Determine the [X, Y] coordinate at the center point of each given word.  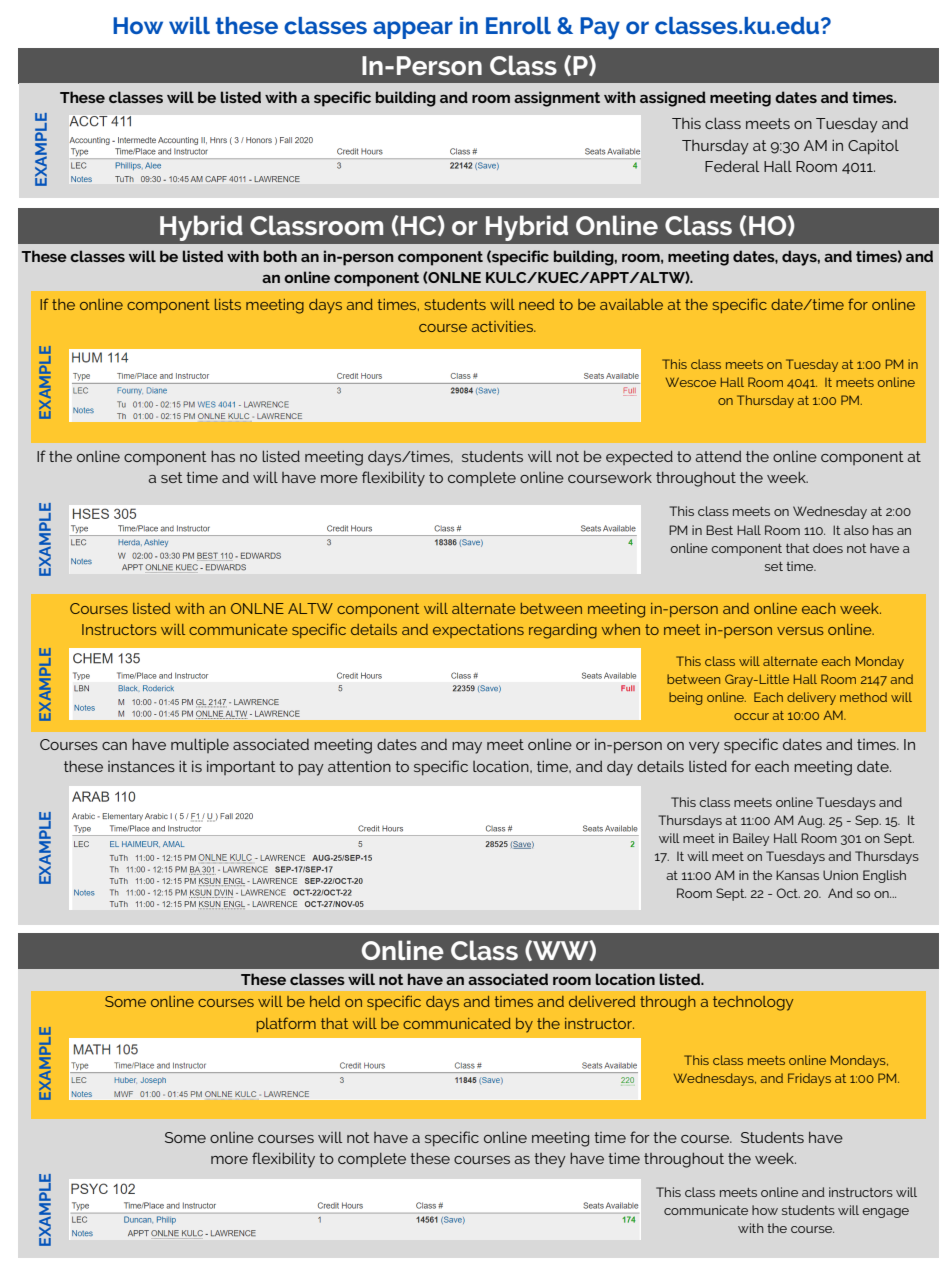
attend [718, 456]
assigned [673, 99]
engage [885, 1213]
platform [286, 1024]
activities [503, 326]
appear [413, 30]
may [467, 748]
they [550, 1160]
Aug [811, 821]
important [241, 768]
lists [228, 304]
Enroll [518, 25]
